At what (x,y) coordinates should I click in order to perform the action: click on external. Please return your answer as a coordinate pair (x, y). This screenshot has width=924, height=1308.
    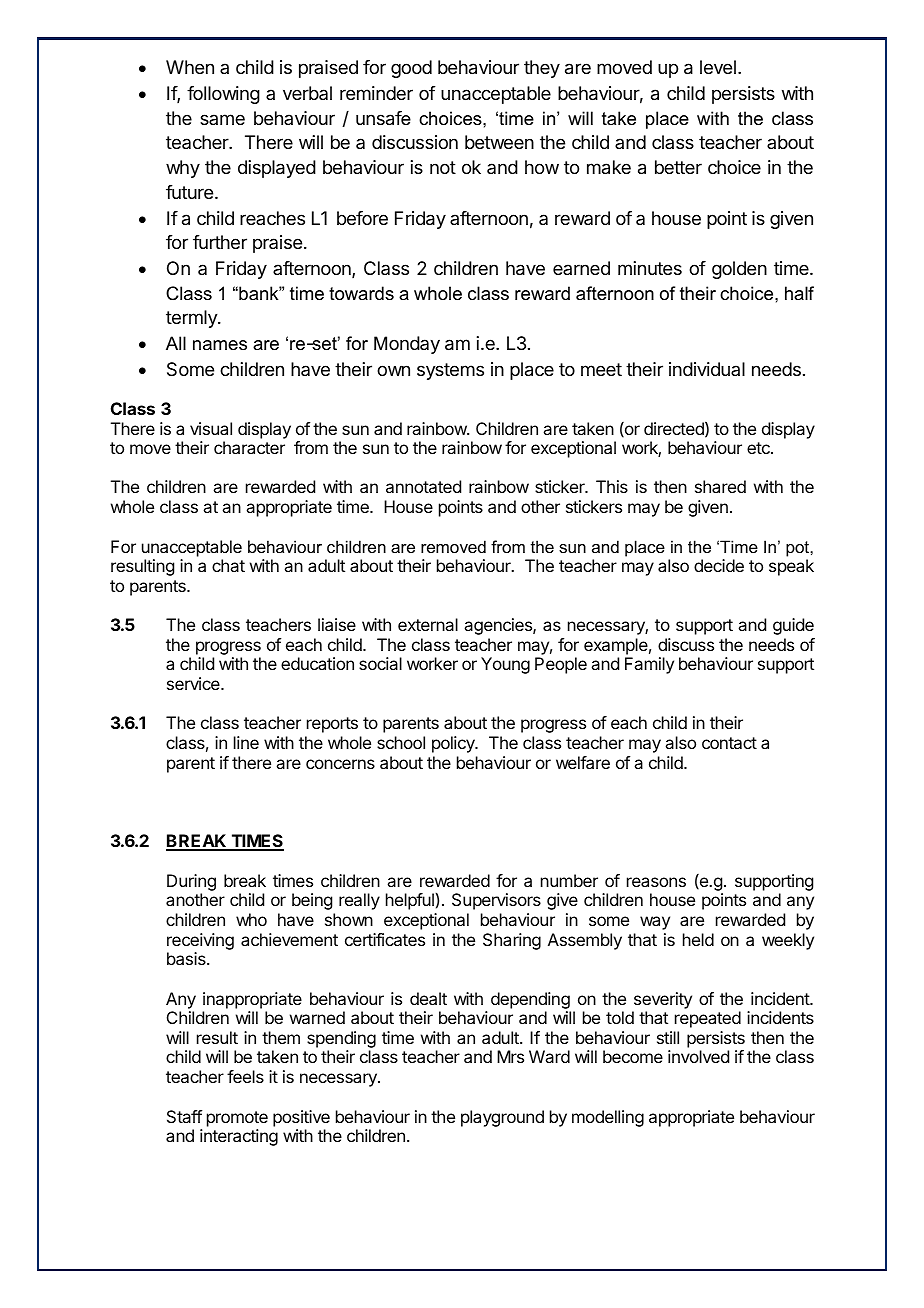
    Looking at the image, I should click on (428, 624).
